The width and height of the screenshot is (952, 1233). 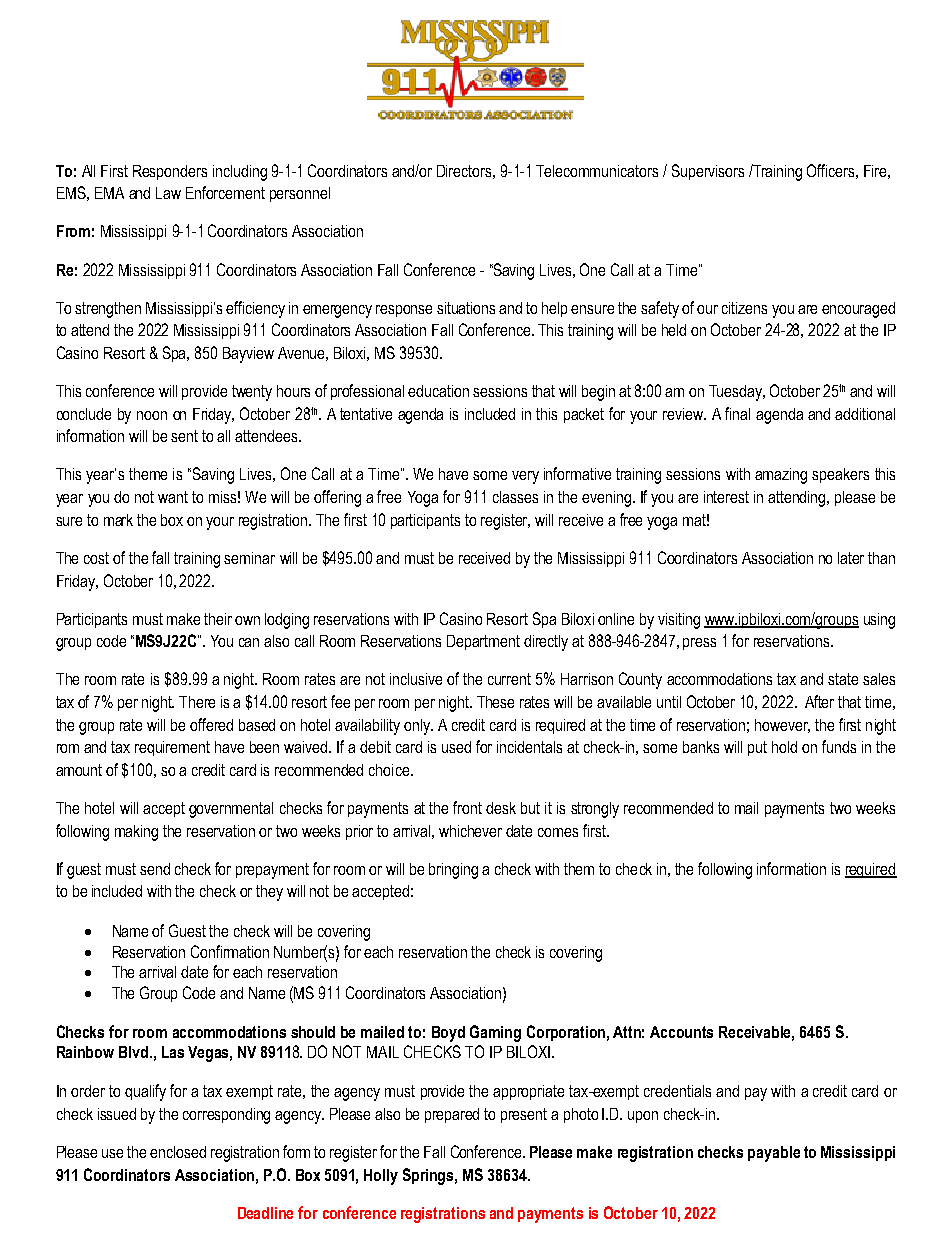 What do you see at coordinates (197, 702) in the screenshot?
I see `There` at bounding box center [197, 702].
